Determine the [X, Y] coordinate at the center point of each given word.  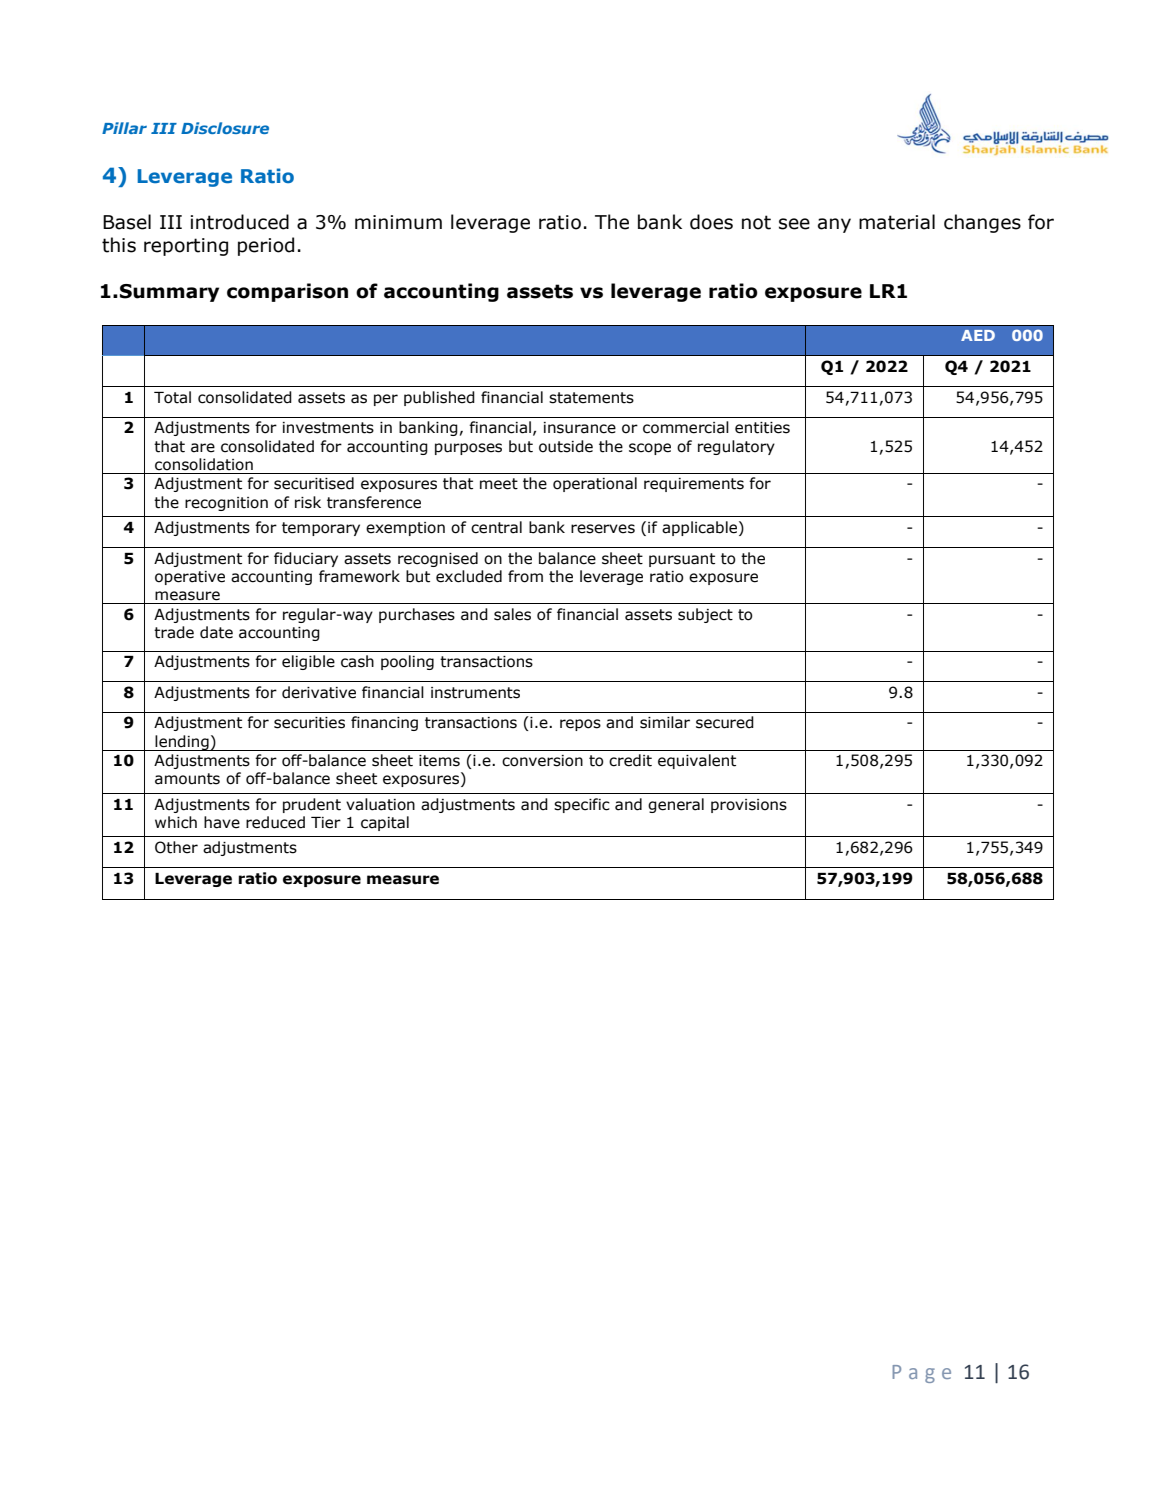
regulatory [736, 447]
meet [499, 484]
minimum [398, 222]
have [222, 822]
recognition [226, 504]
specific [582, 805]
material [897, 222]
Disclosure [225, 128]
